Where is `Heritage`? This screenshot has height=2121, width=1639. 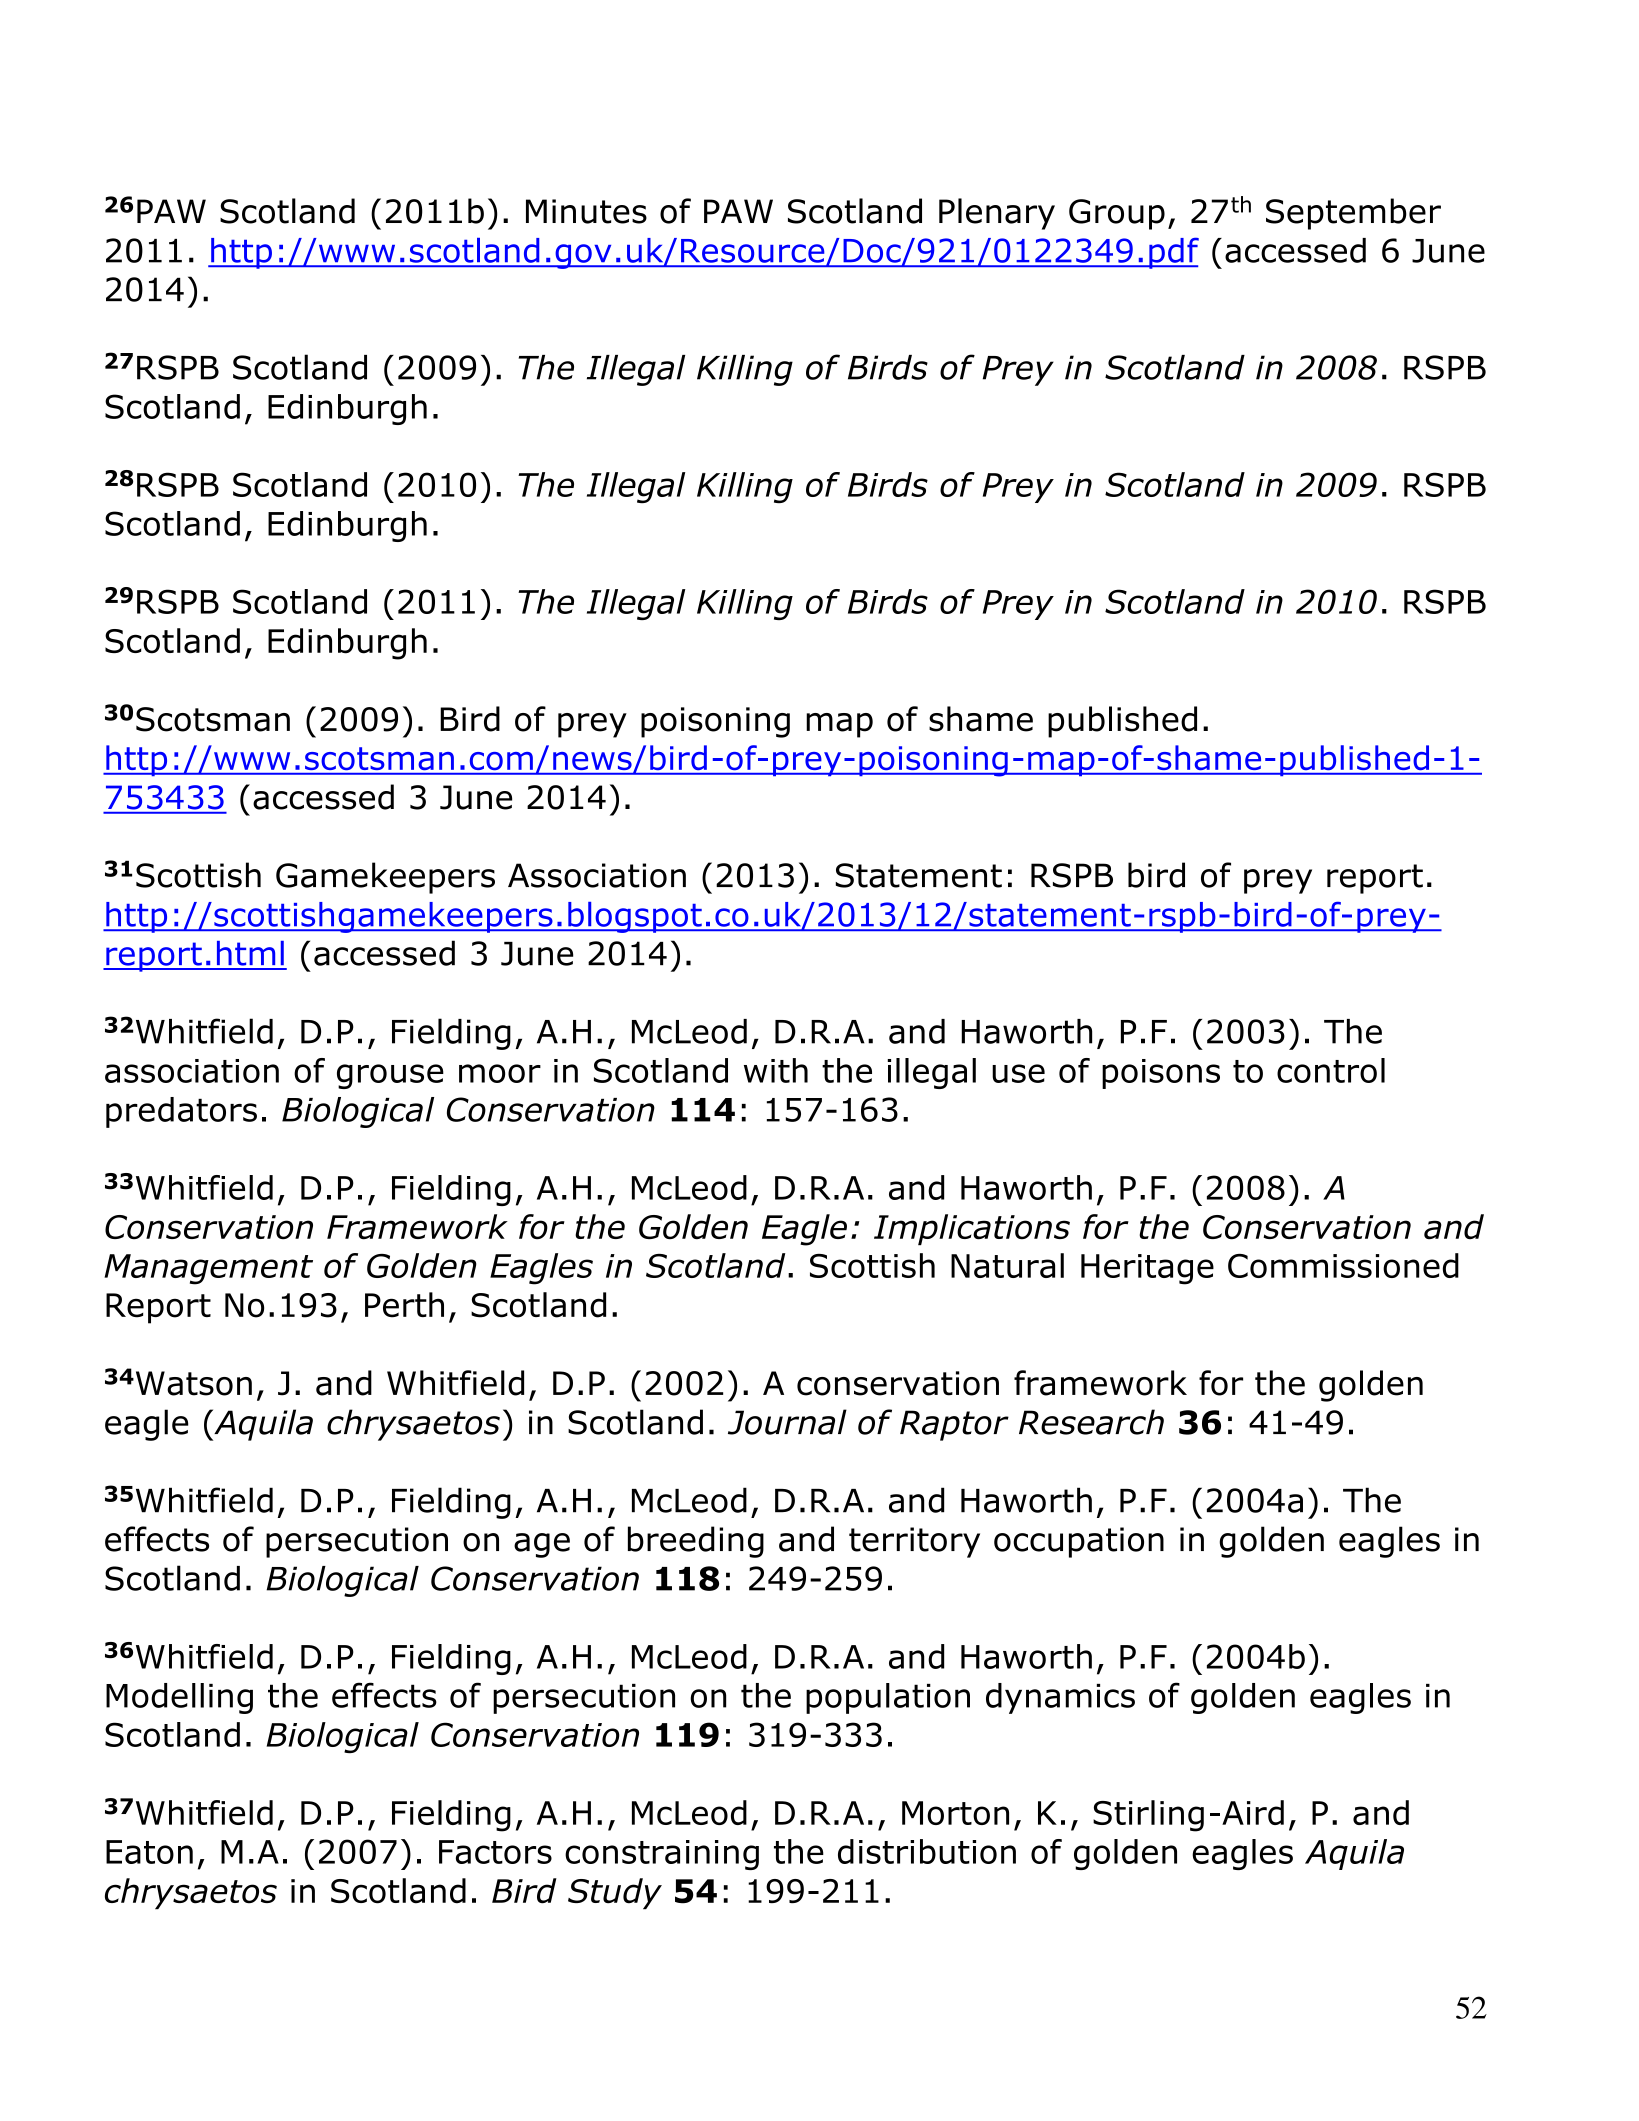 Heritage is located at coordinates (1147, 1269).
